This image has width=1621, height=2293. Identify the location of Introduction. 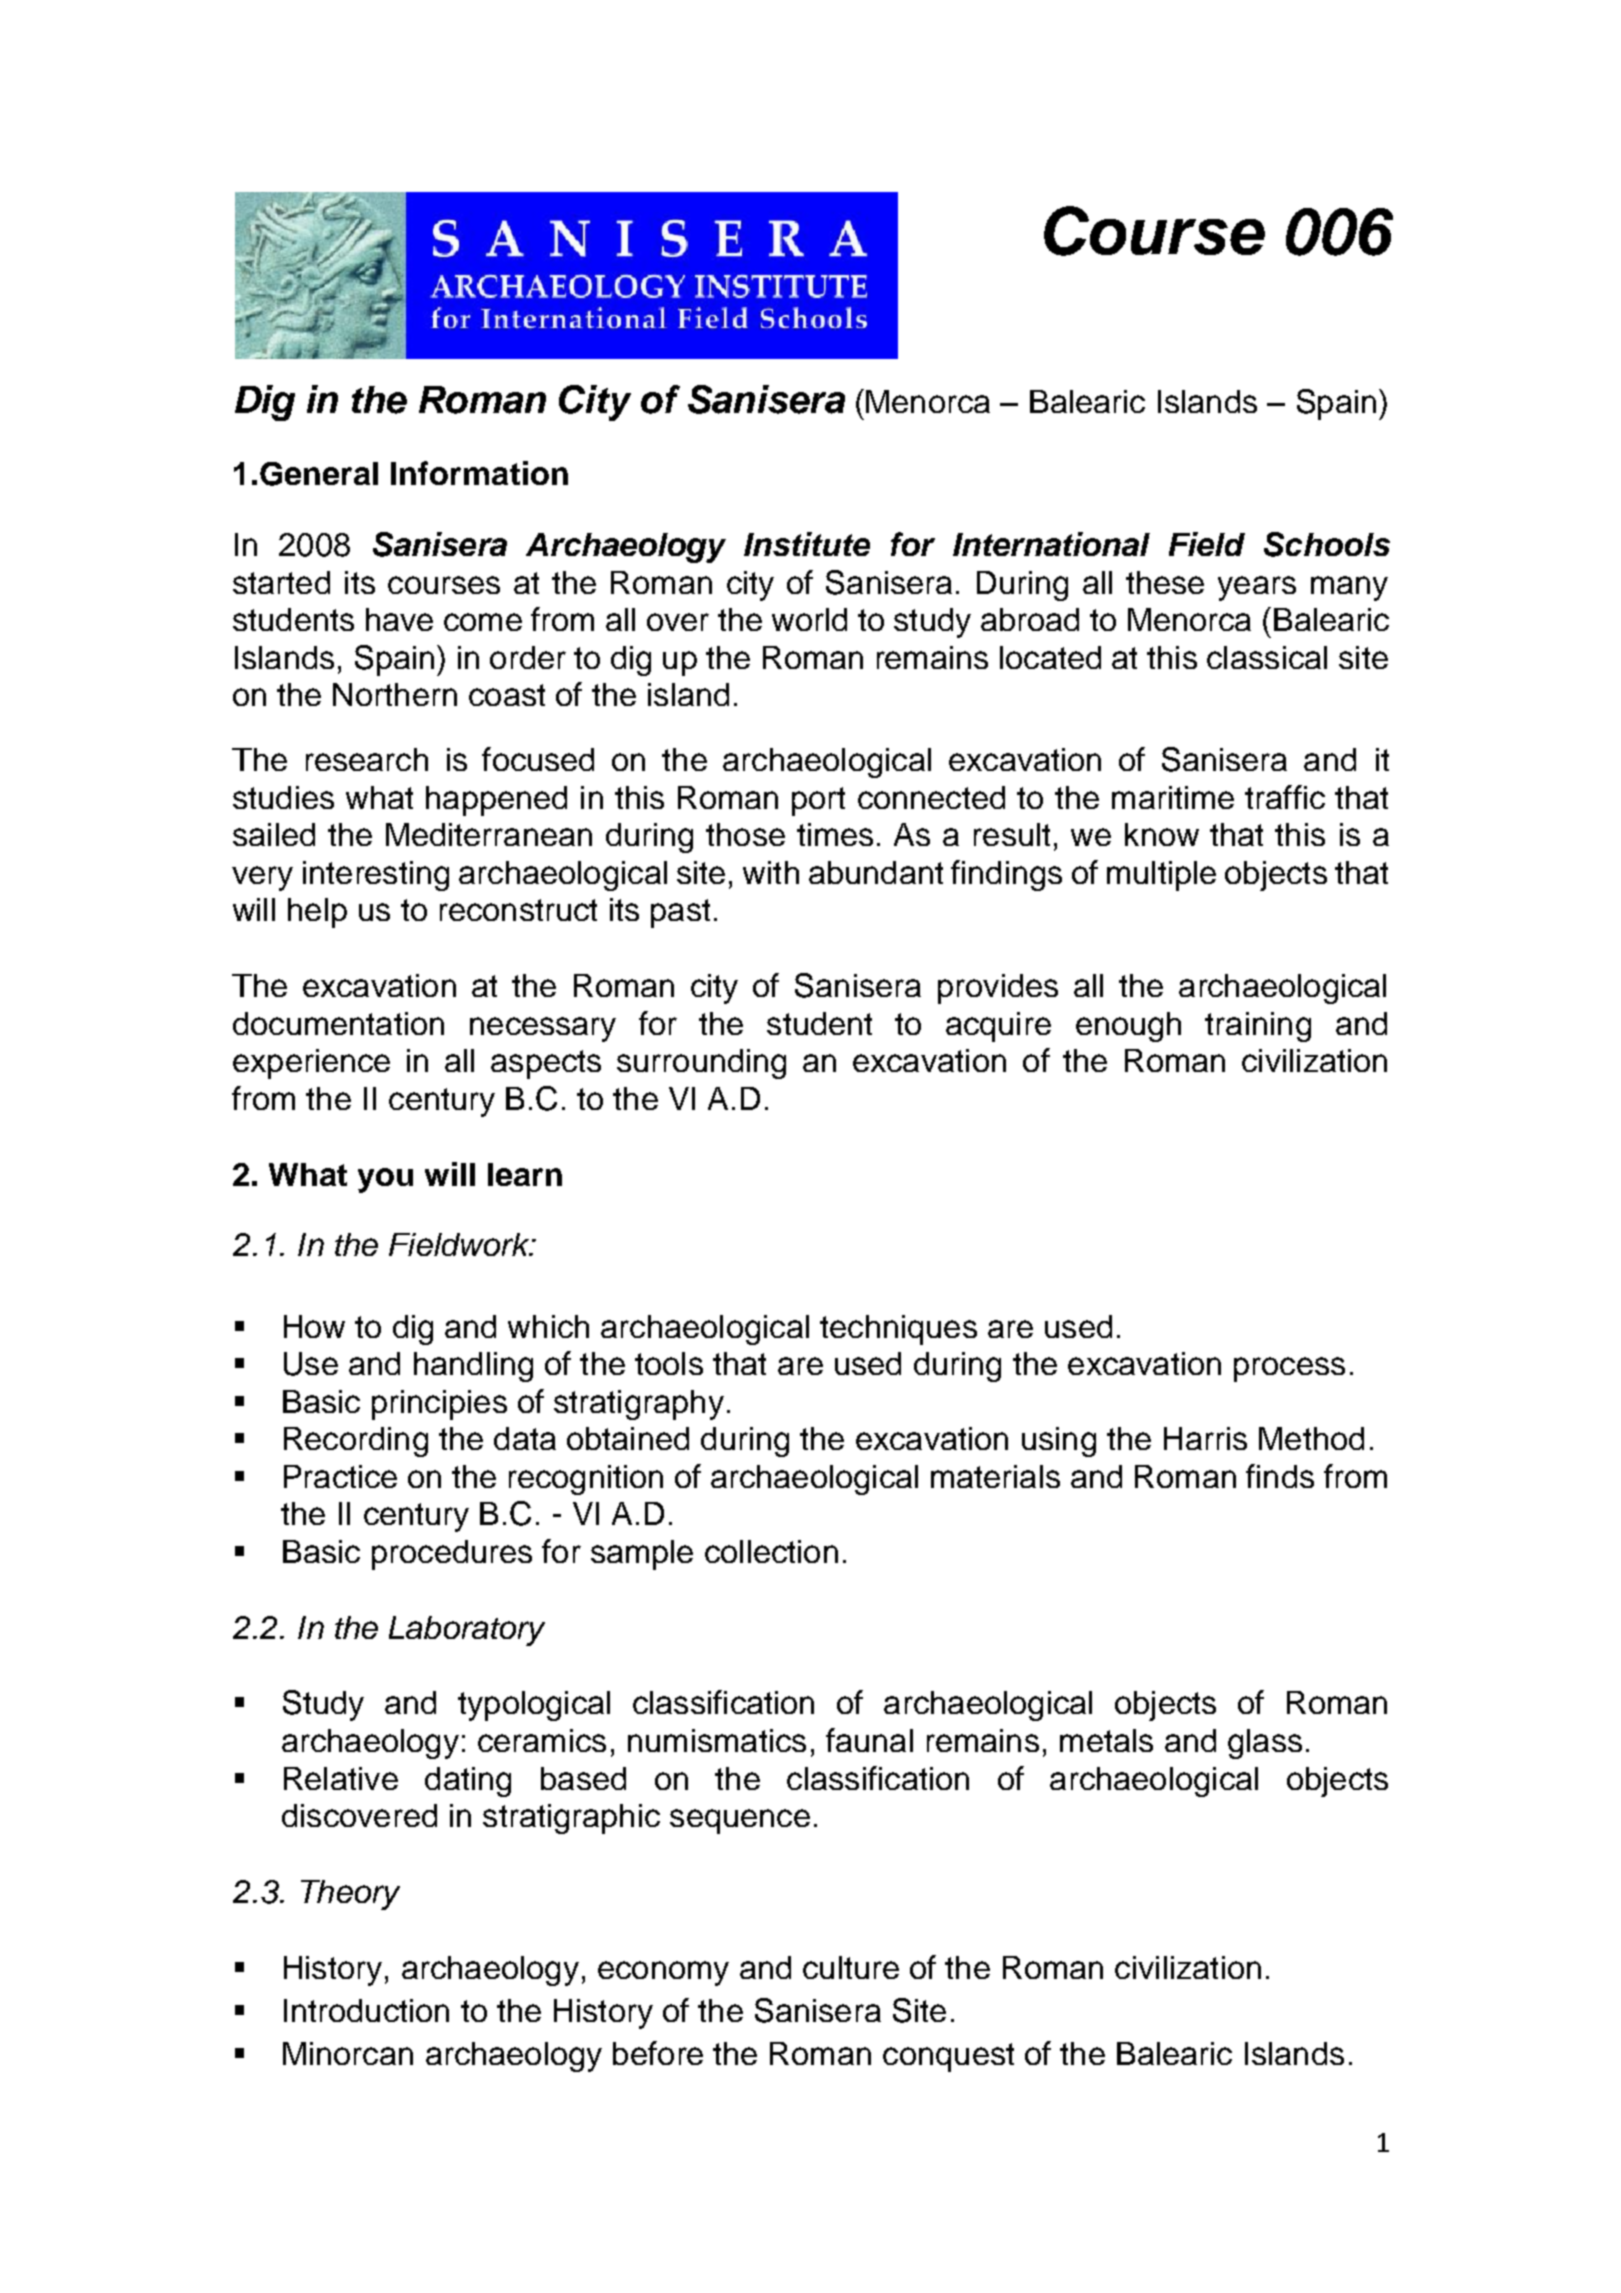
(366, 2010).
